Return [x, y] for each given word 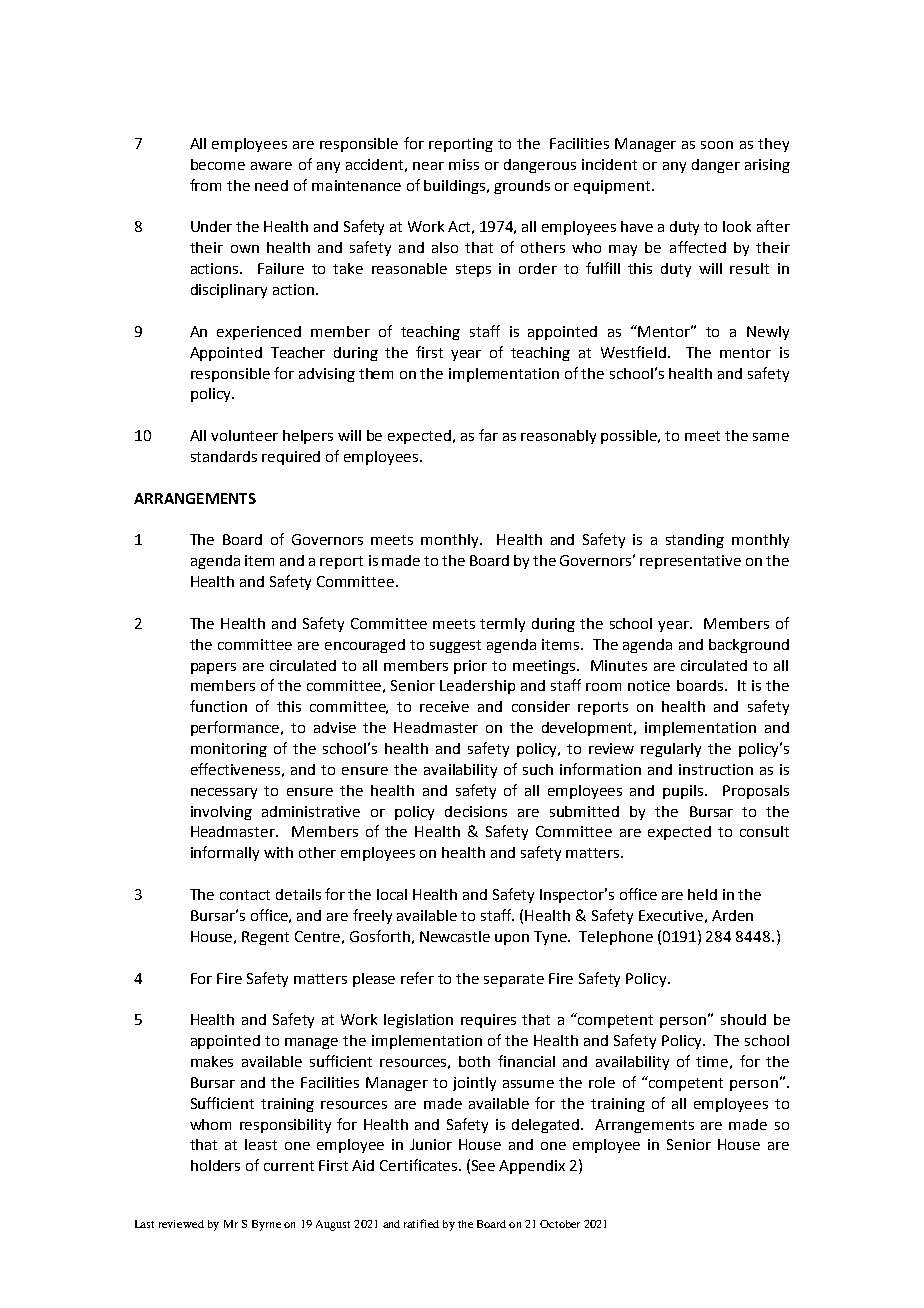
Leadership [477, 687]
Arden [732, 915]
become [218, 164]
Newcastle [455, 936]
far [488, 435]
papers [213, 668]
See [483, 1165]
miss [464, 164]
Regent [265, 938]
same [771, 437]
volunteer [244, 435]
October [560, 1224]
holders [215, 1165]
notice [649, 685]
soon [717, 145]
